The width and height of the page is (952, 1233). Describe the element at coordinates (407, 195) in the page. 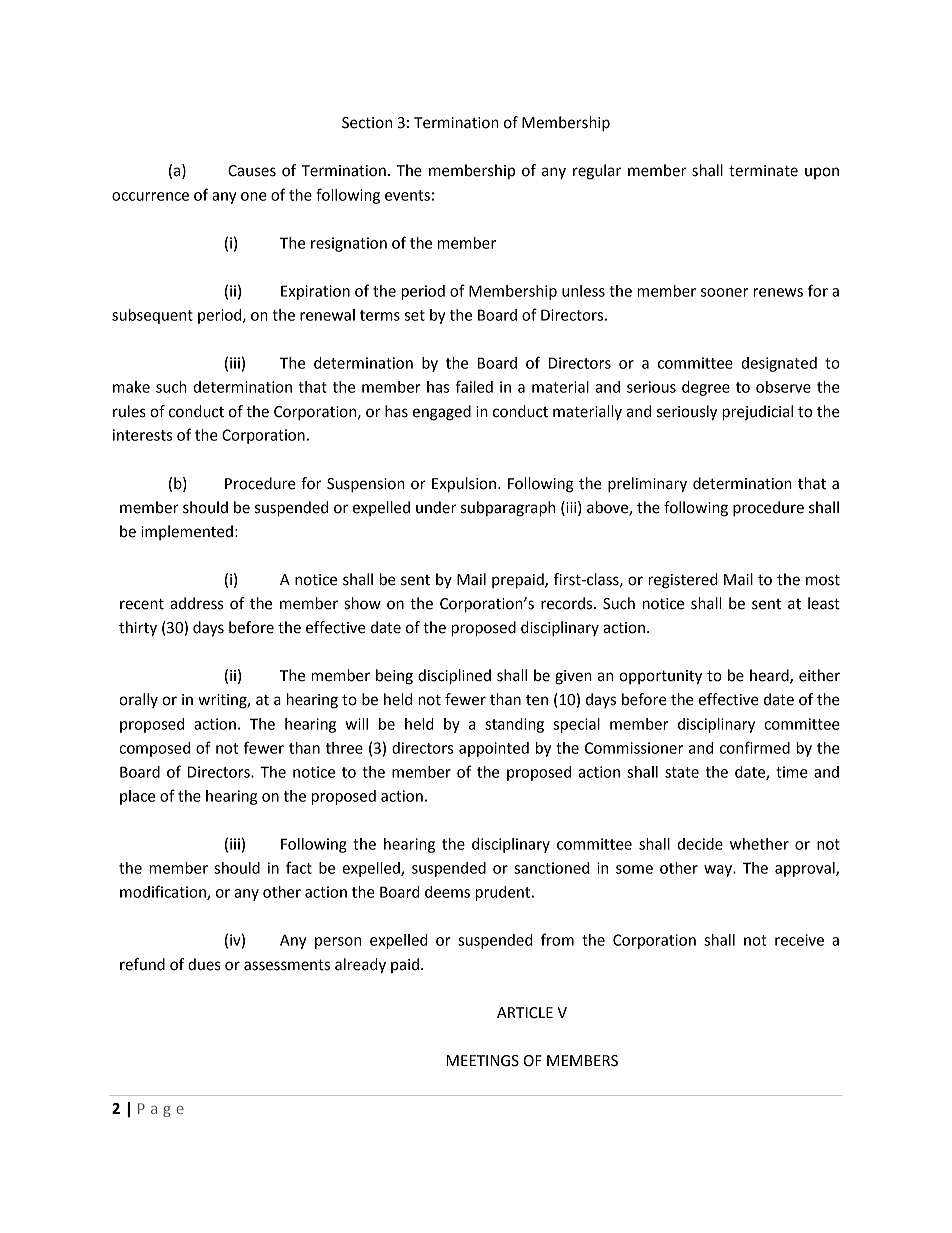

I see `events` at that location.
